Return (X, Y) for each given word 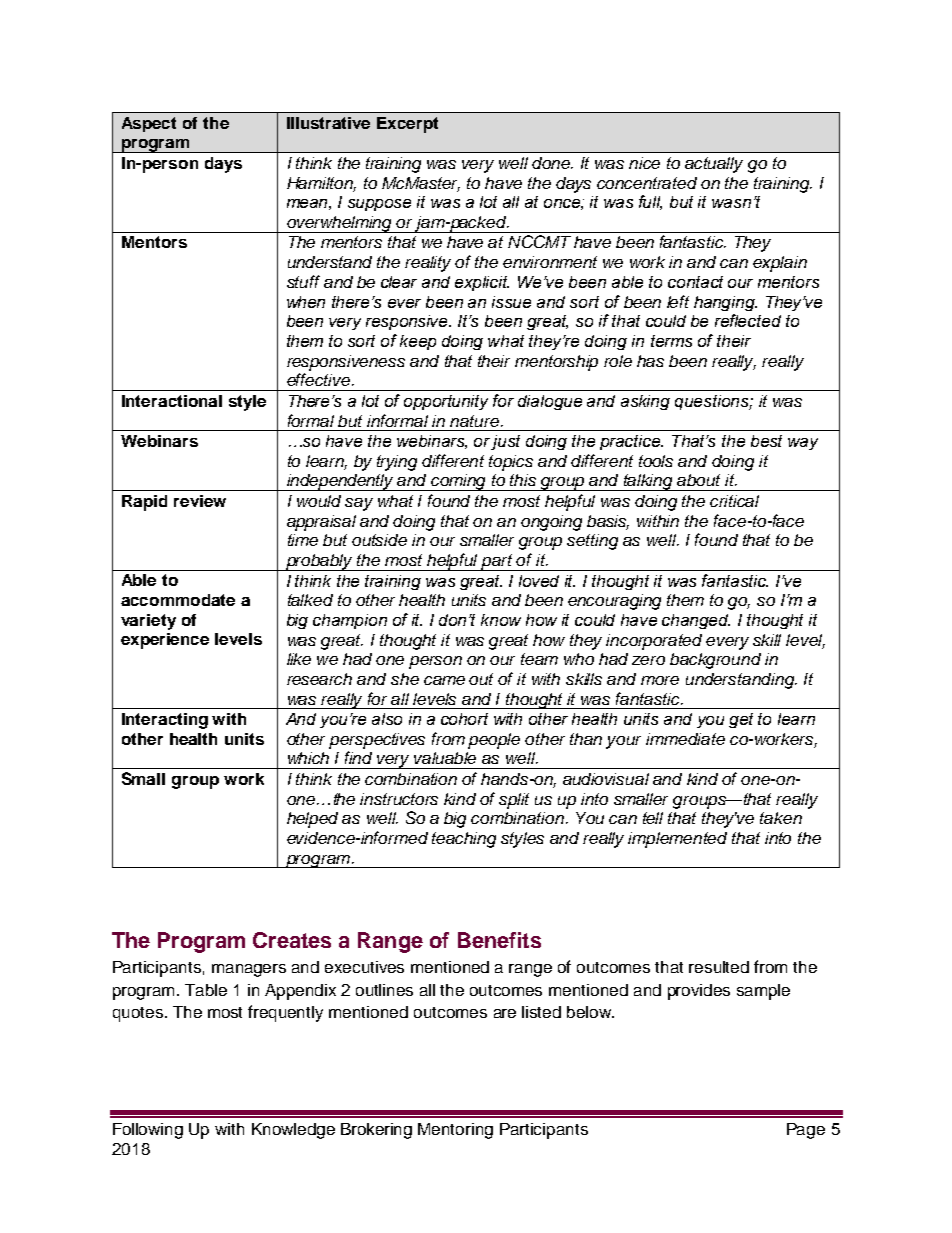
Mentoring (455, 1131)
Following (148, 1131)
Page (806, 1131)
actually (714, 165)
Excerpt (407, 125)
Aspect (149, 124)
